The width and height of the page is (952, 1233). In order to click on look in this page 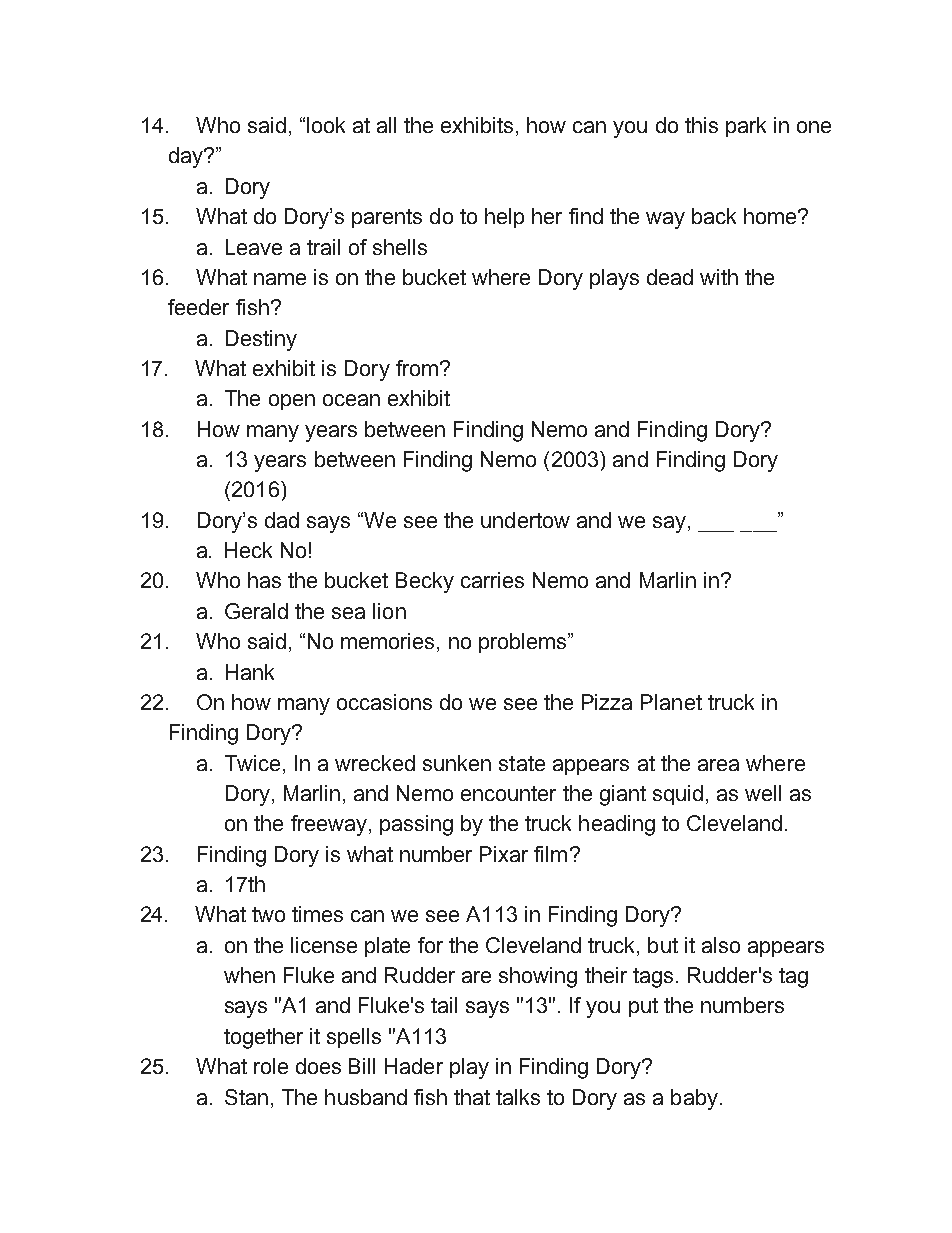, I will do `click(326, 125)`.
